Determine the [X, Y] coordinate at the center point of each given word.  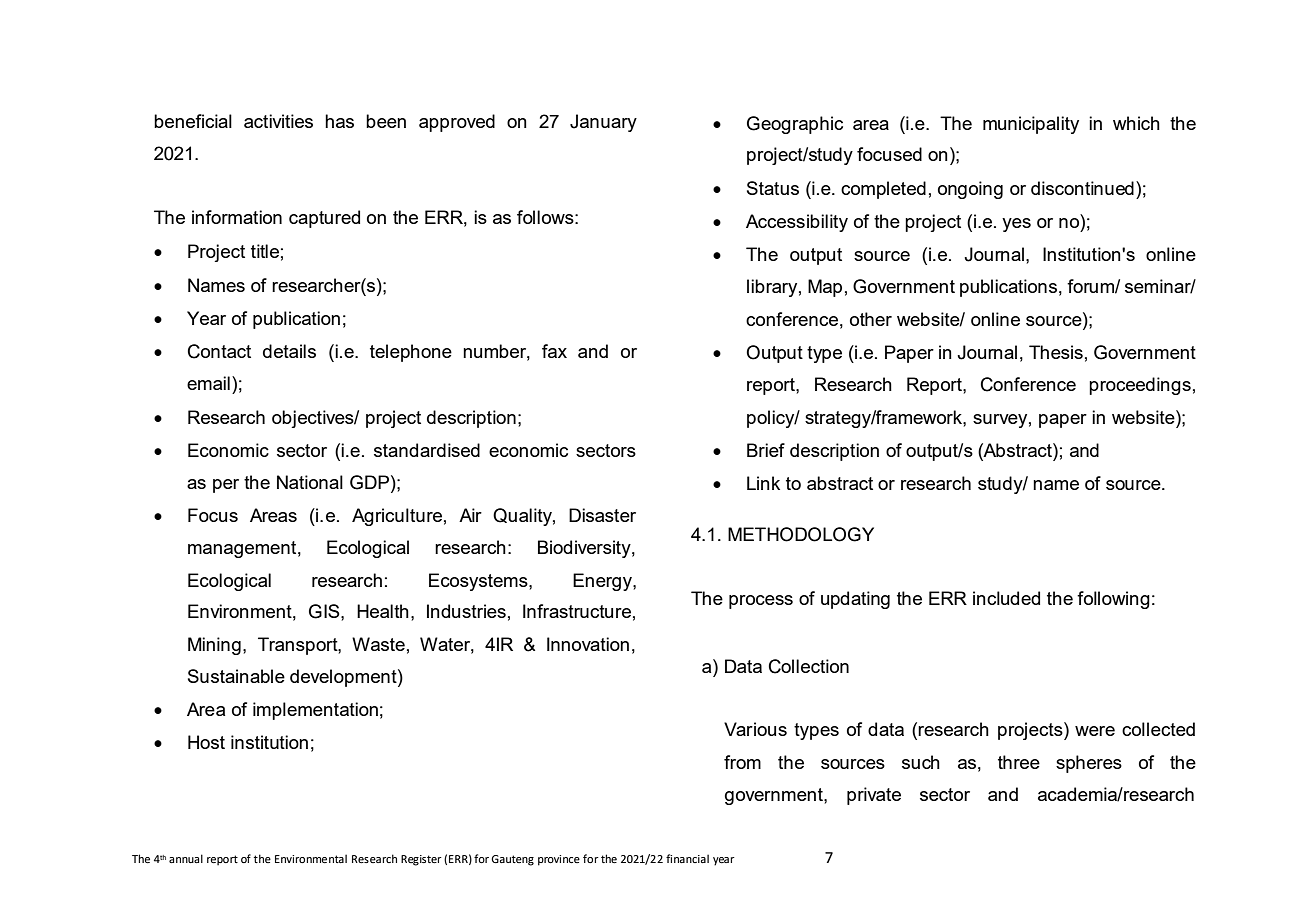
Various [755, 729]
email [208, 383]
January [603, 123]
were [1095, 731]
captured [324, 219]
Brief [766, 450]
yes [1016, 225]
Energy [603, 582]
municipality [1031, 125]
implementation [315, 711]
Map [825, 288]
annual [186, 858]
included [1006, 598]
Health [383, 611]
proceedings [1140, 386]
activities [278, 121]
